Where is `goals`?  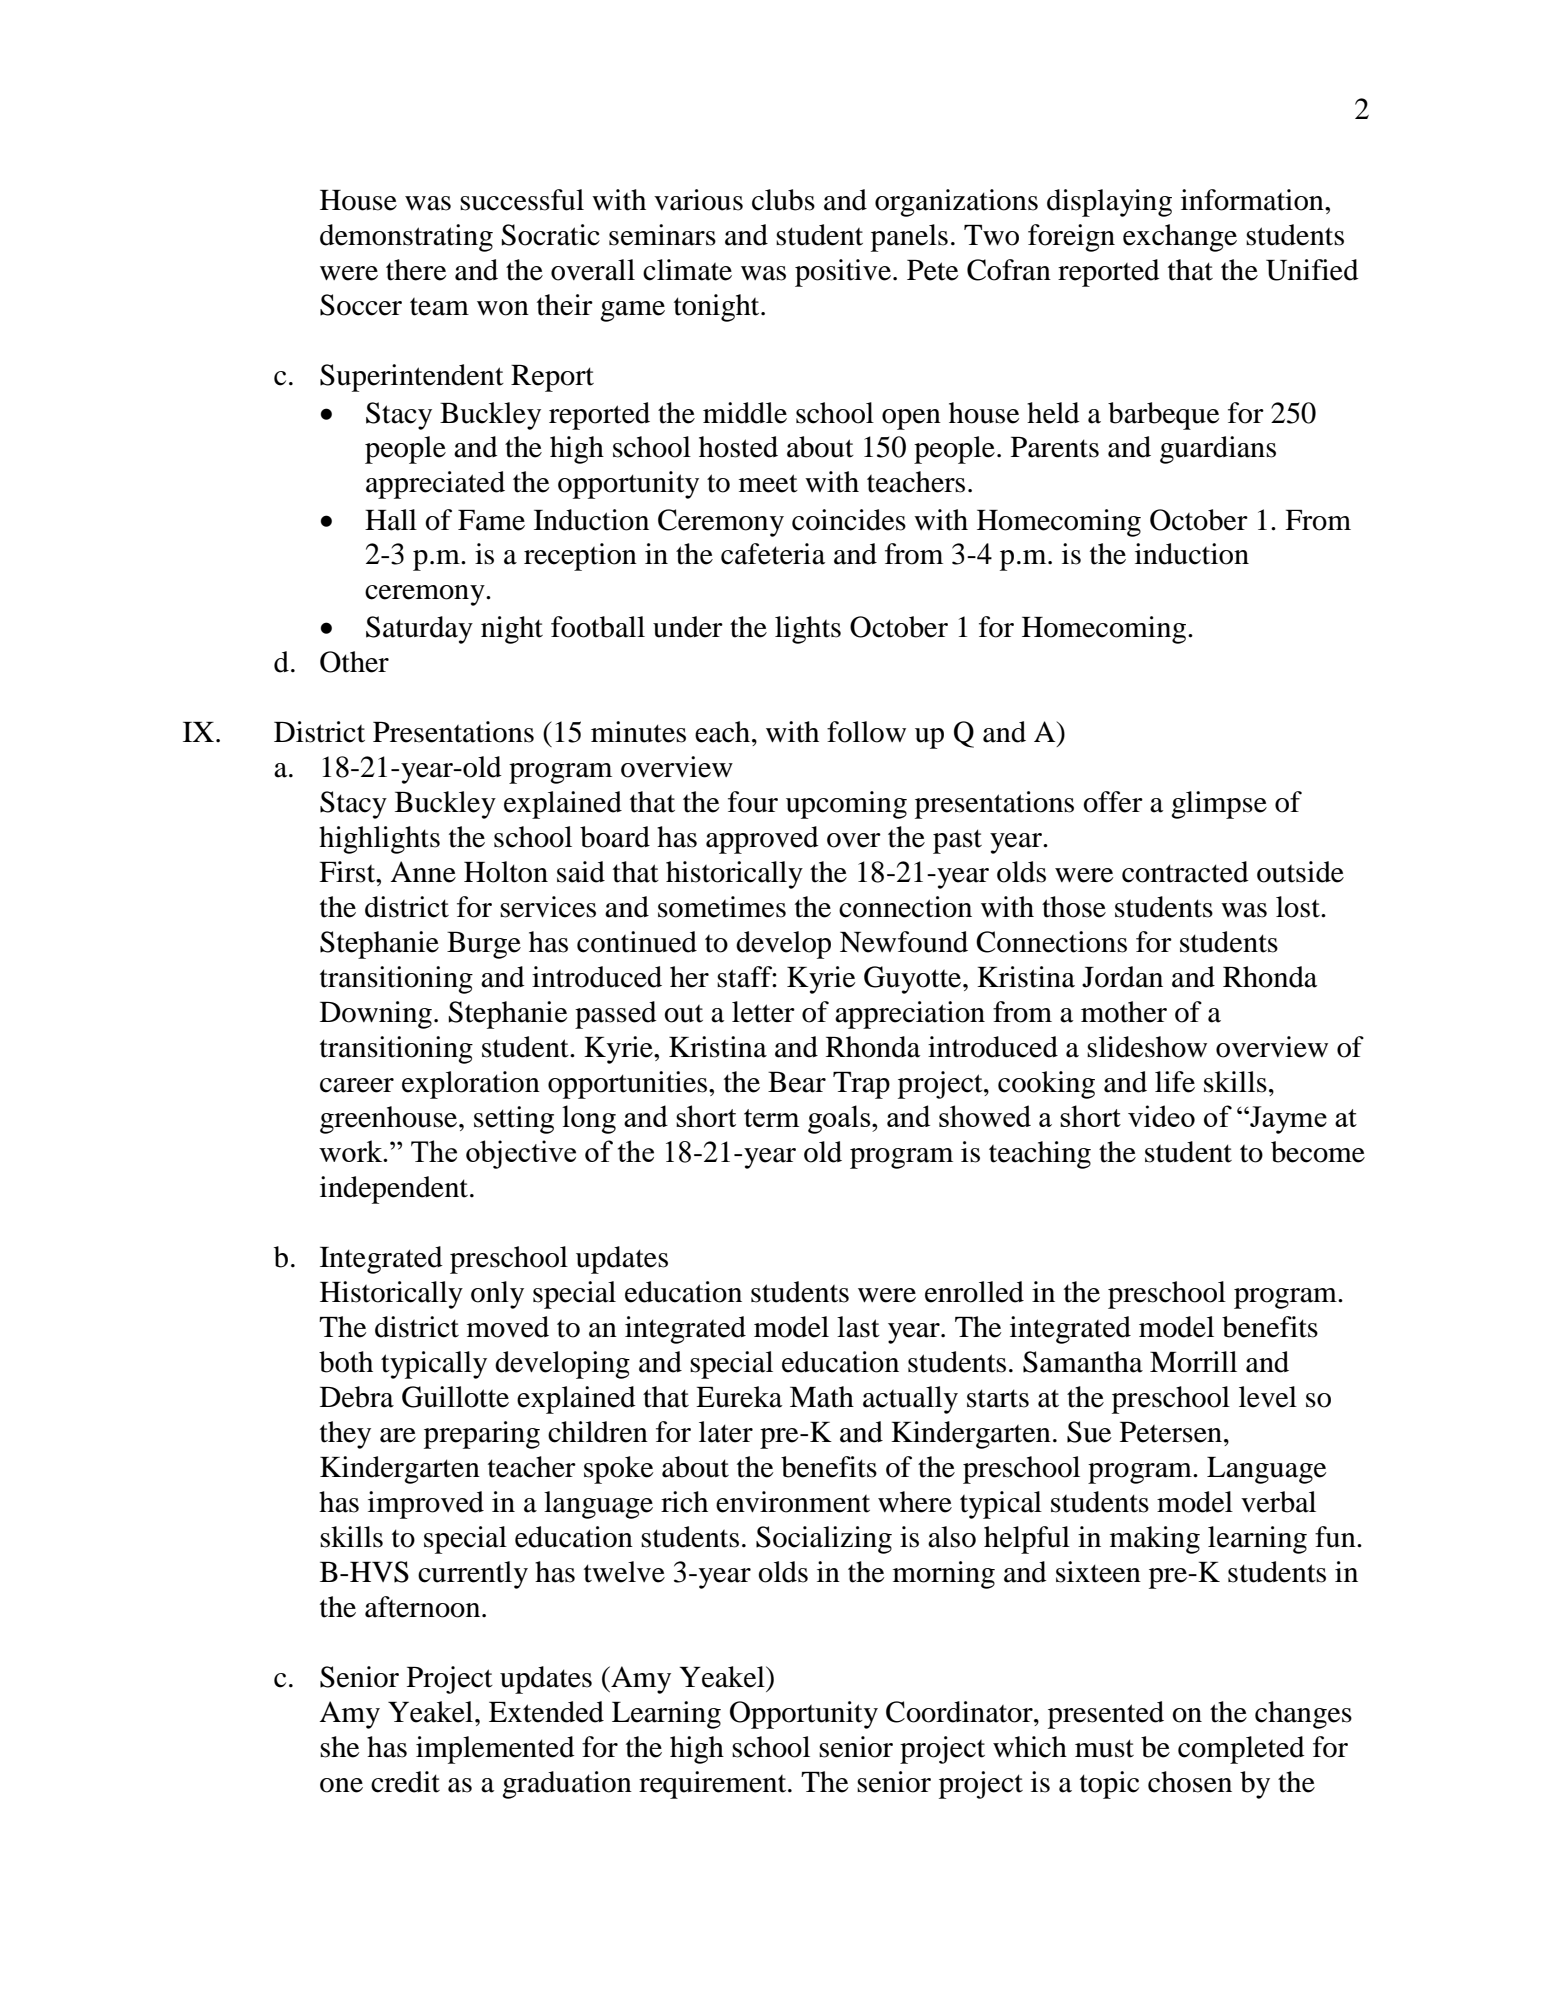
goals is located at coordinates (840, 1119).
